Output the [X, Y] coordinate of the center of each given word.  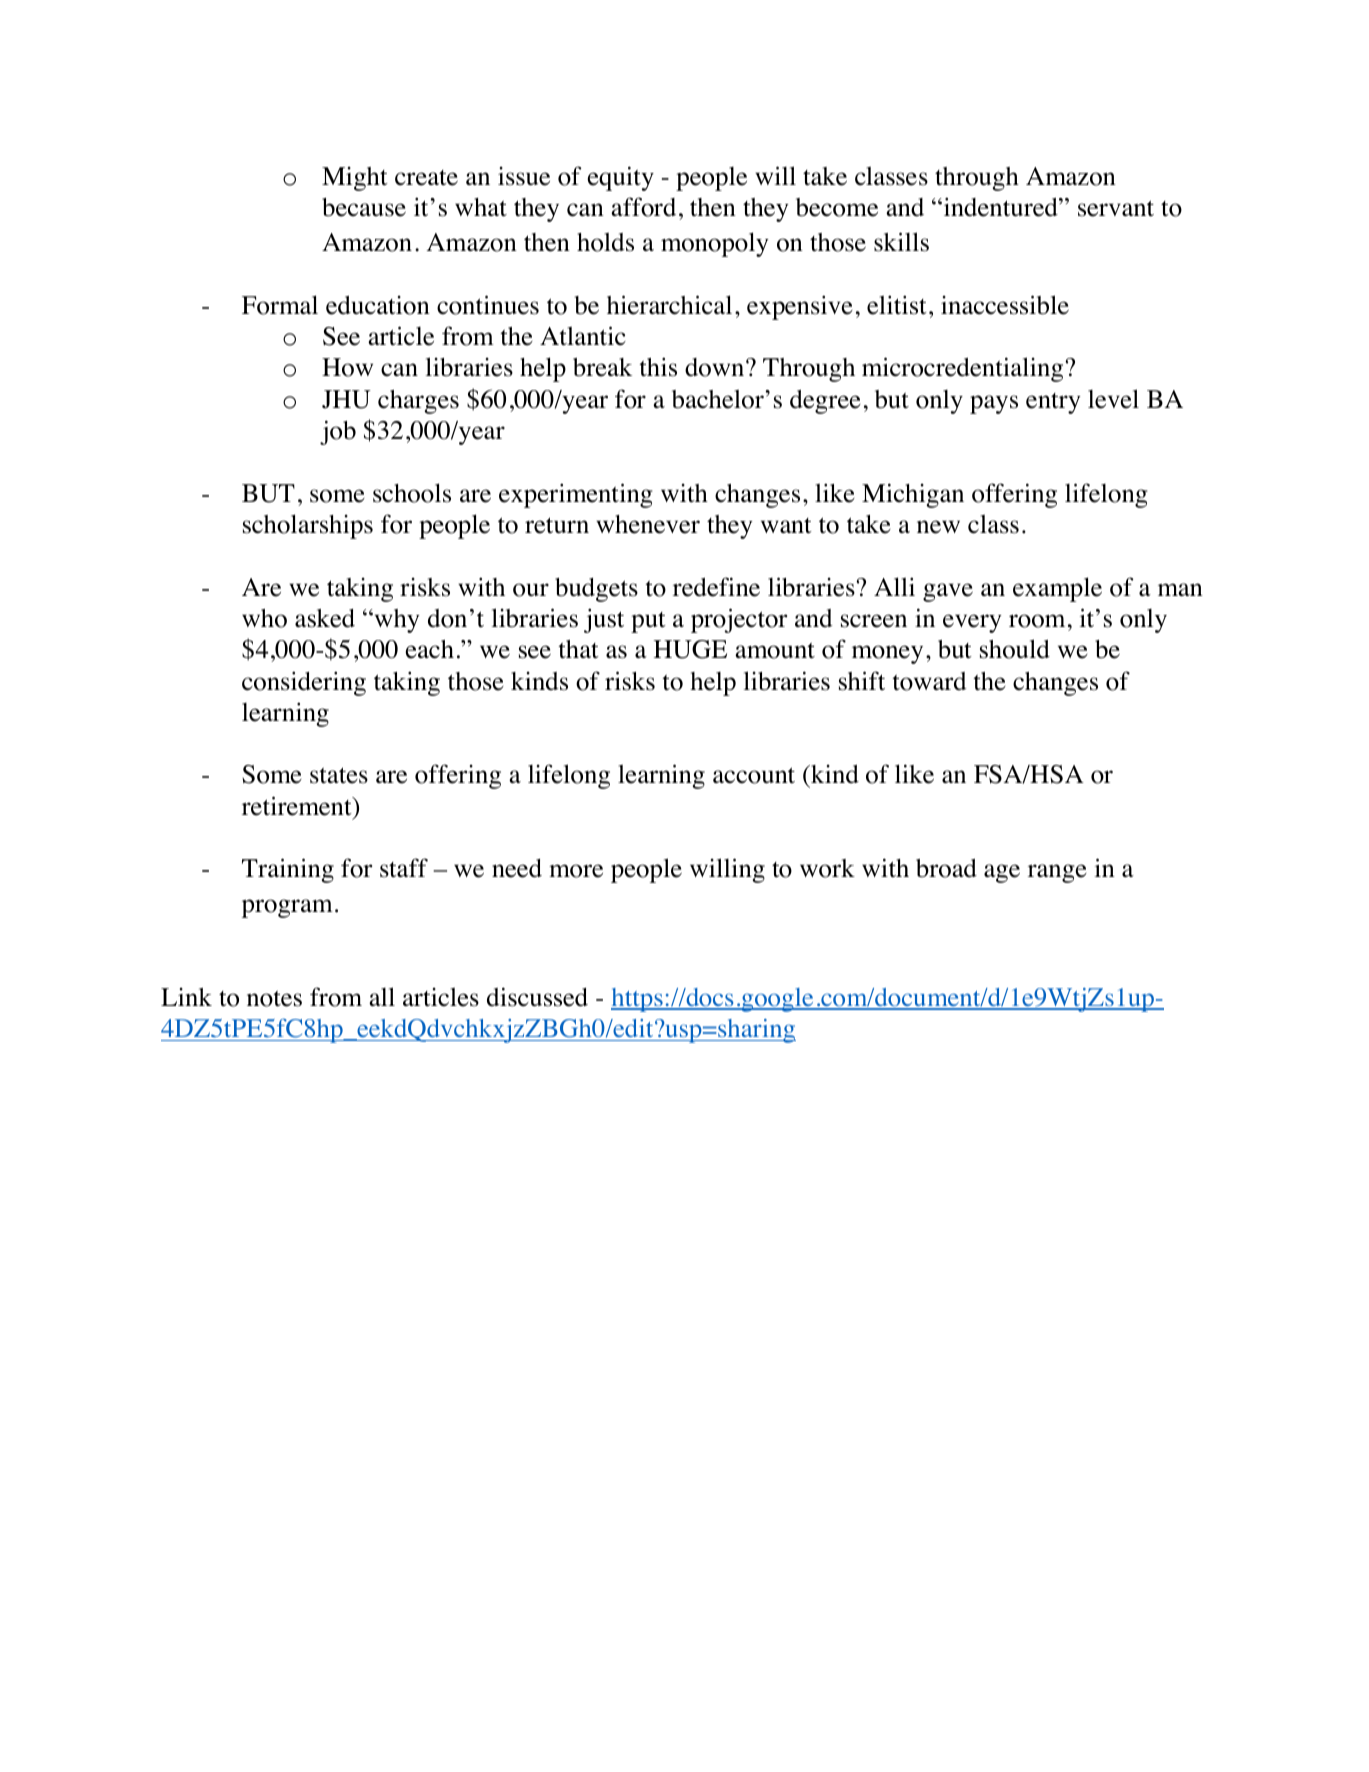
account [754, 775]
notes [274, 999]
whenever [648, 524]
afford [643, 207]
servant [1116, 208]
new [938, 527]
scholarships [308, 526]
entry [1053, 403]
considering [304, 683]
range [1057, 873]
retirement [298, 806]
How [347, 367]
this [658, 367]
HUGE [690, 649]
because [364, 207]
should [1015, 649]
